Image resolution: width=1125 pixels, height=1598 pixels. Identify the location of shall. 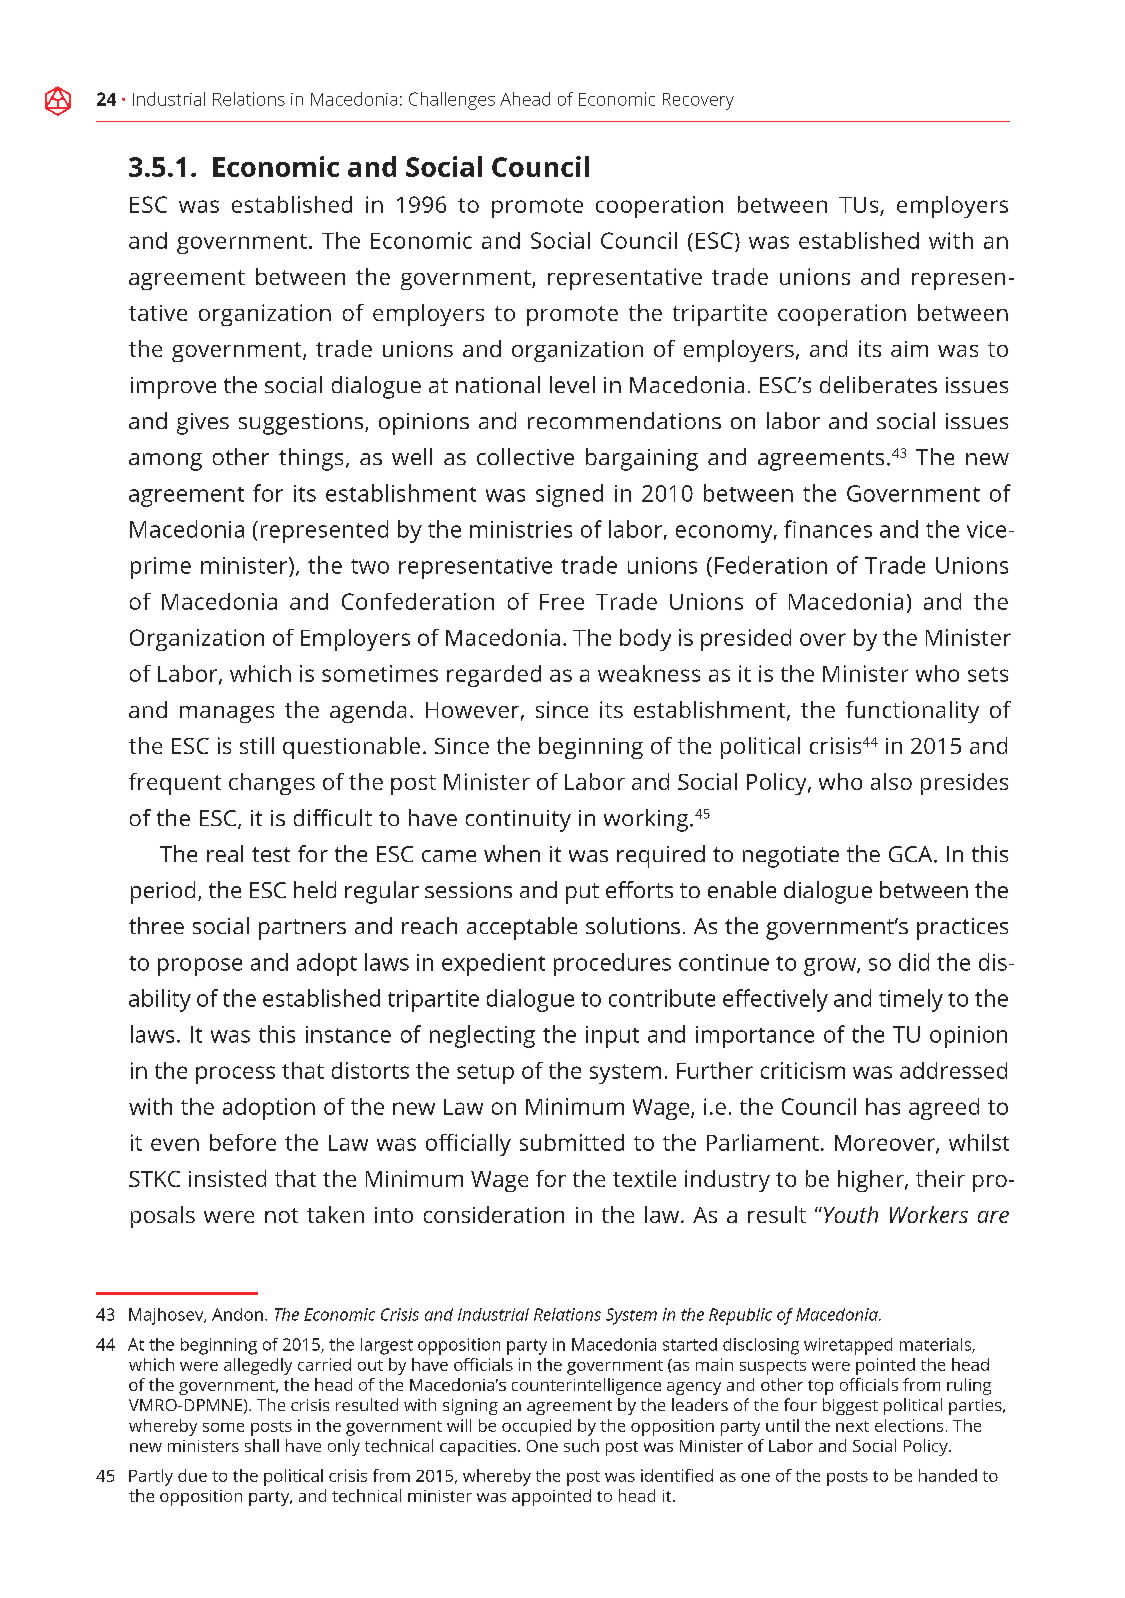
(262, 1445).
